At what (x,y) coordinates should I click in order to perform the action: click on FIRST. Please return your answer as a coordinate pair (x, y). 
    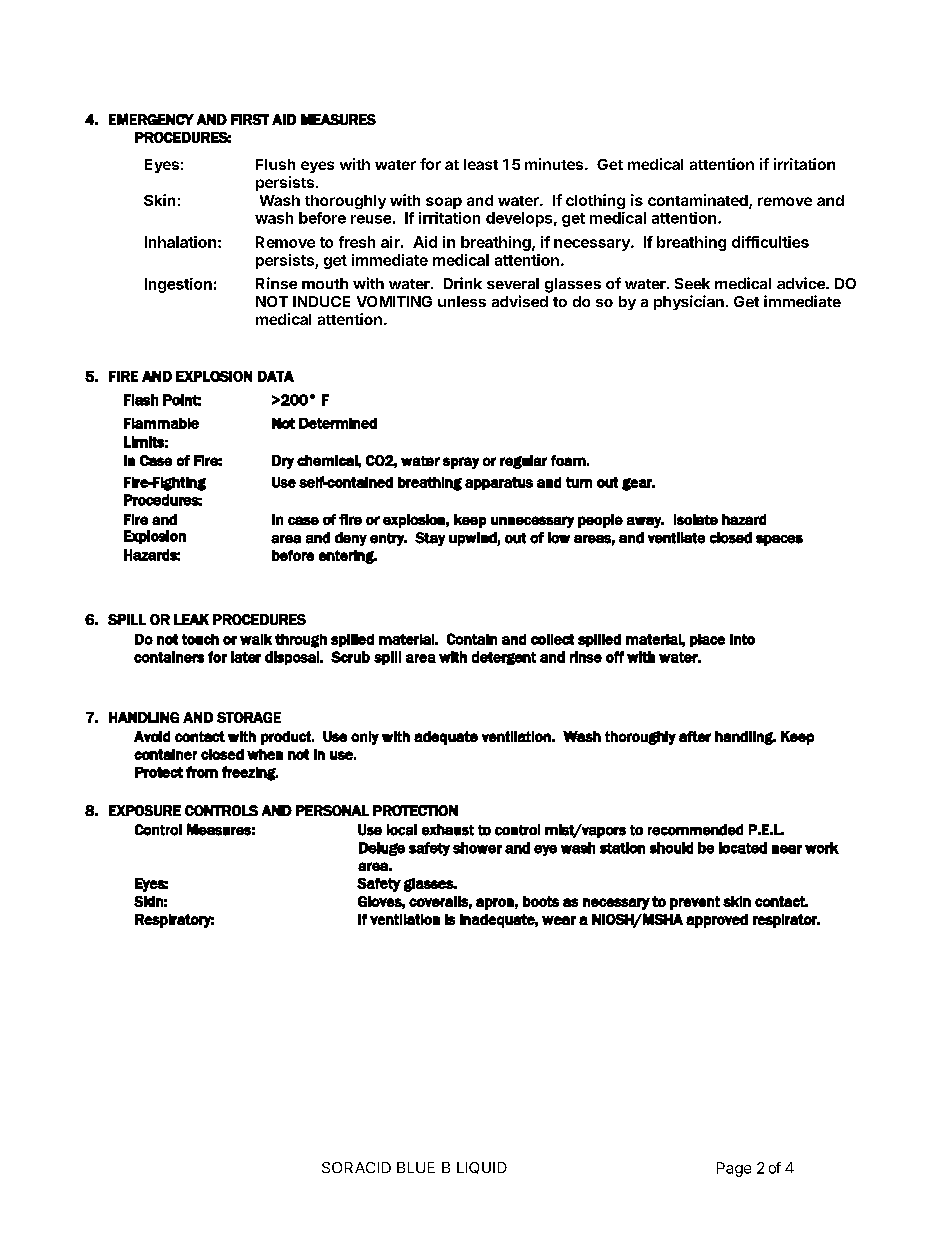
    Looking at the image, I should click on (250, 119).
